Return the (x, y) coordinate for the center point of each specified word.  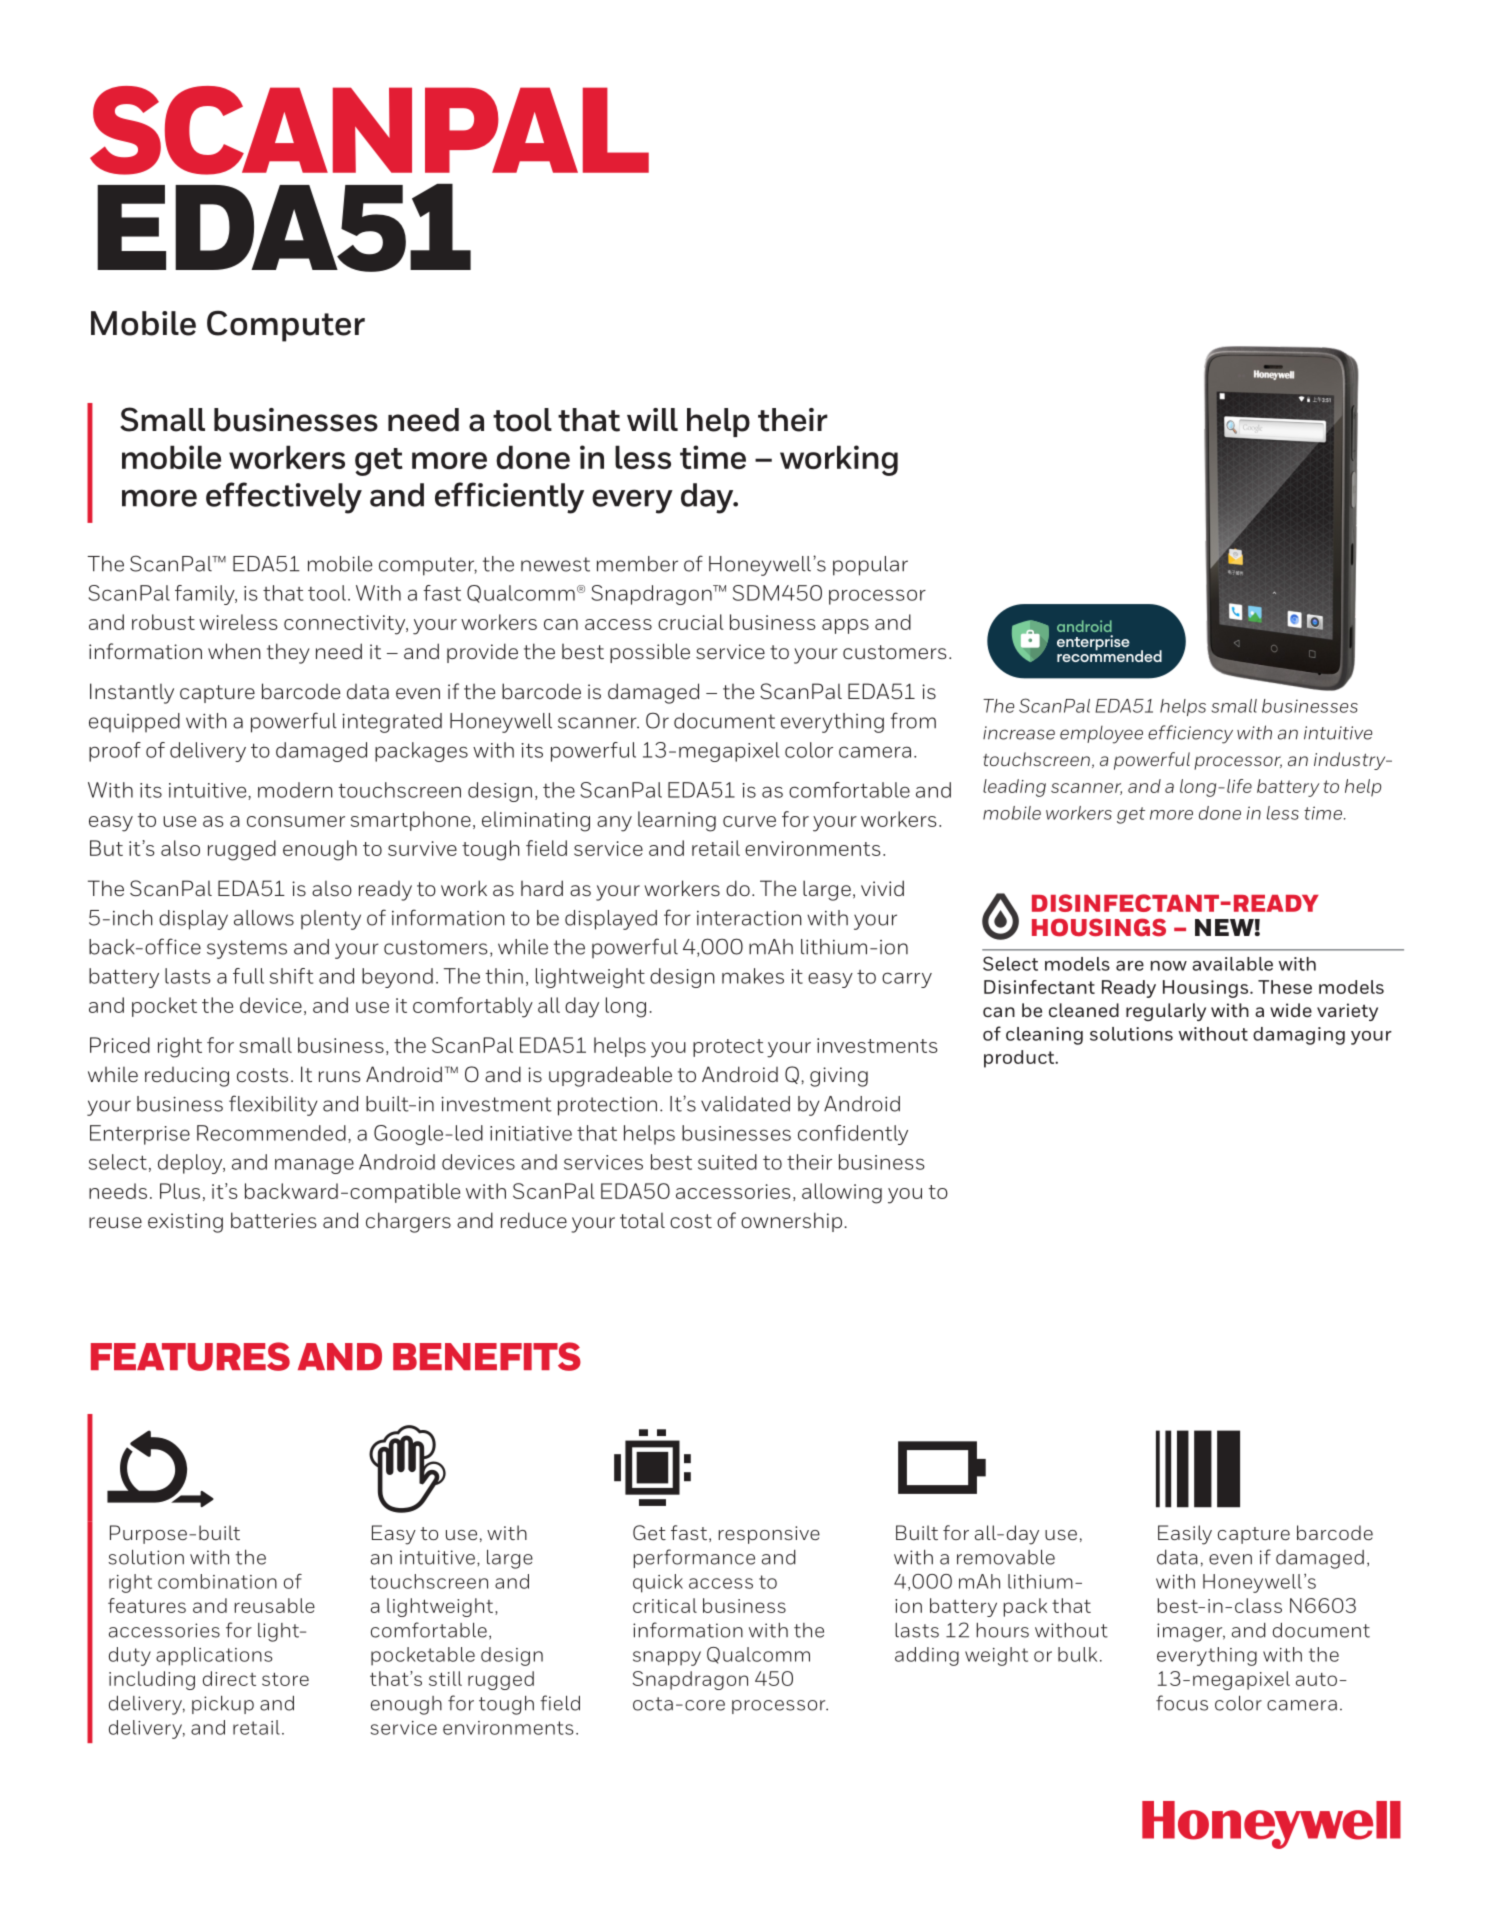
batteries (274, 1220)
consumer (296, 821)
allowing (842, 1193)
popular (870, 566)
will (652, 419)
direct (229, 1678)
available (1232, 964)
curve (749, 821)
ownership (791, 1222)
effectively (284, 498)
